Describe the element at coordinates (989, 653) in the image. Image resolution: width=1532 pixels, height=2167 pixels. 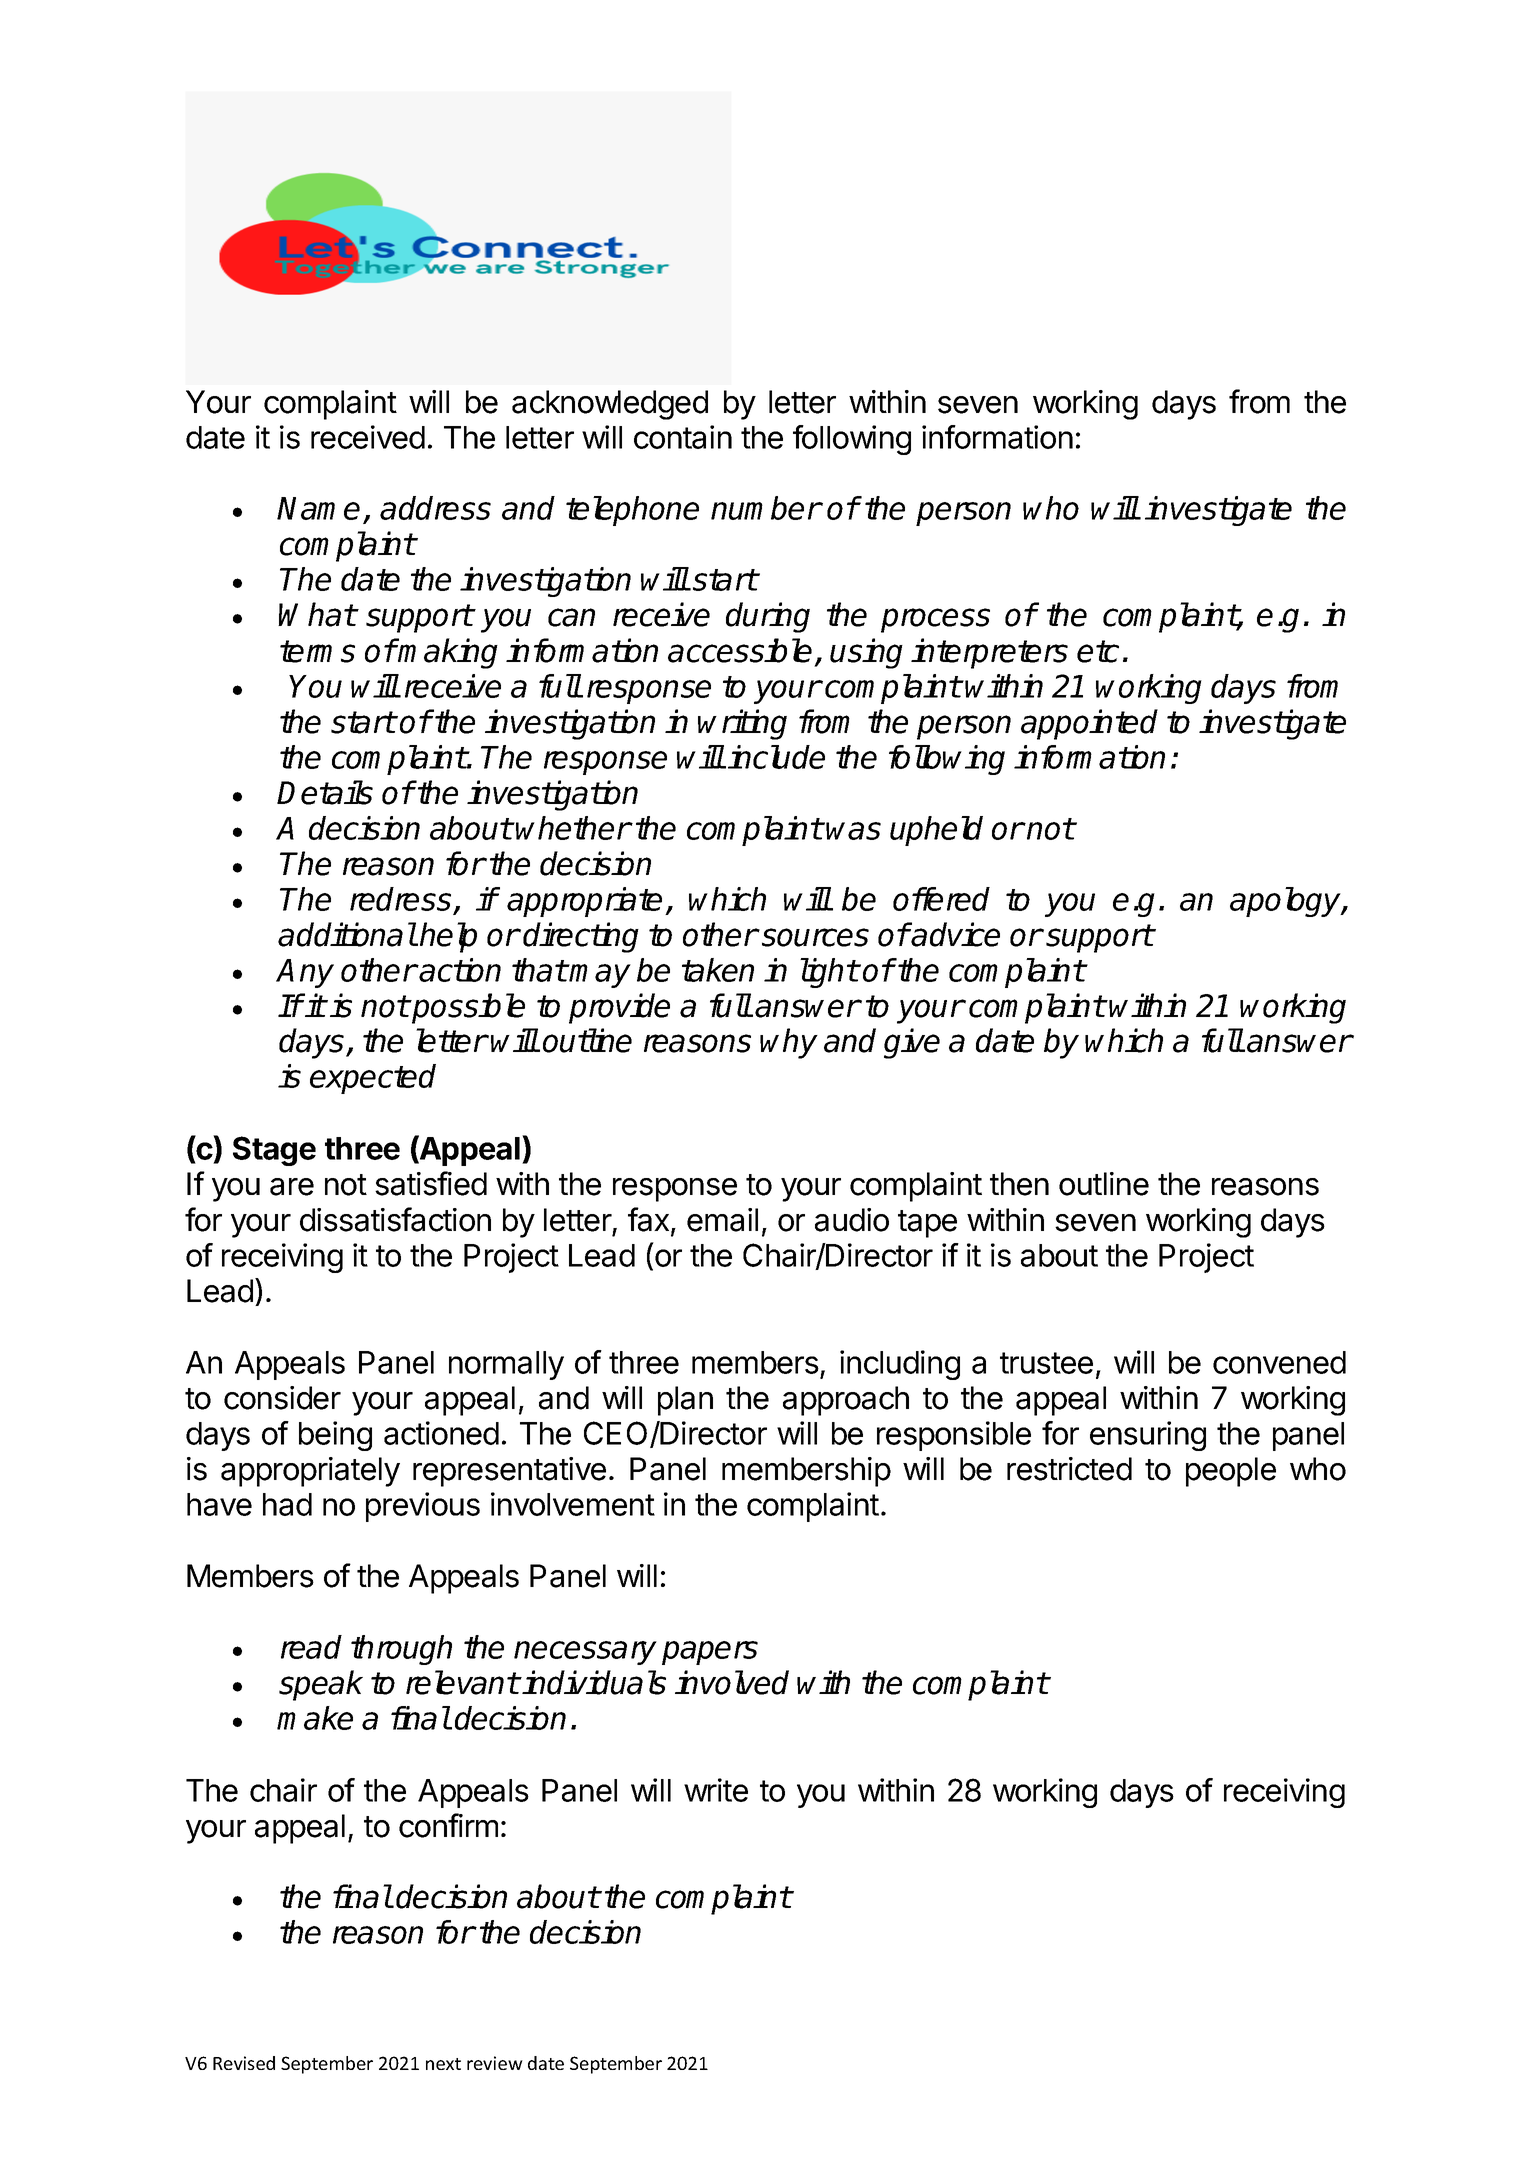
I see `interpreters` at that location.
